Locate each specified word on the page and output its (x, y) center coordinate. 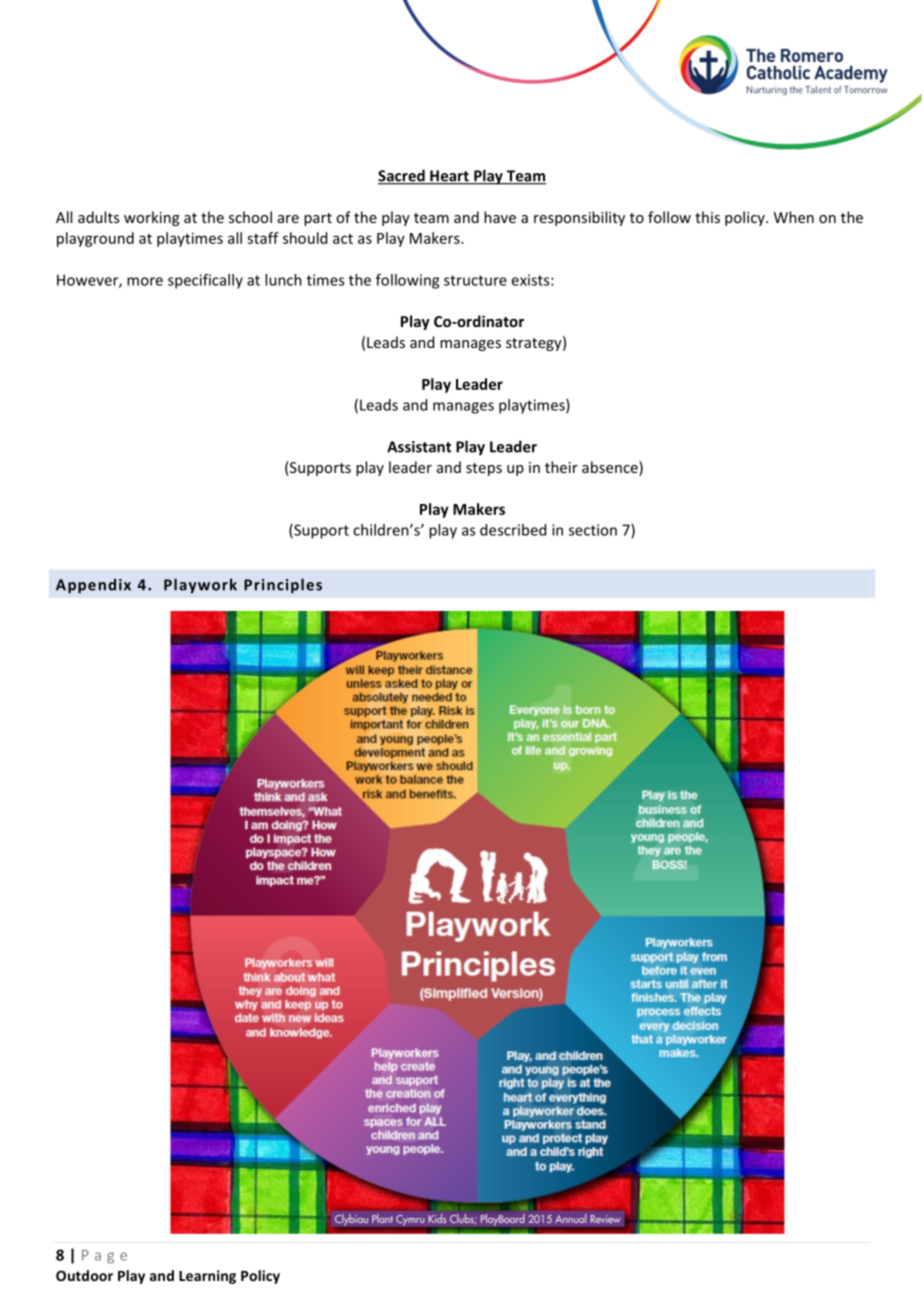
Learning (207, 1277)
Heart (449, 177)
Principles (283, 586)
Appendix (93, 586)
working (151, 218)
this (707, 217)
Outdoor (84, 1275)
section (593, 530)
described (513, 530)
